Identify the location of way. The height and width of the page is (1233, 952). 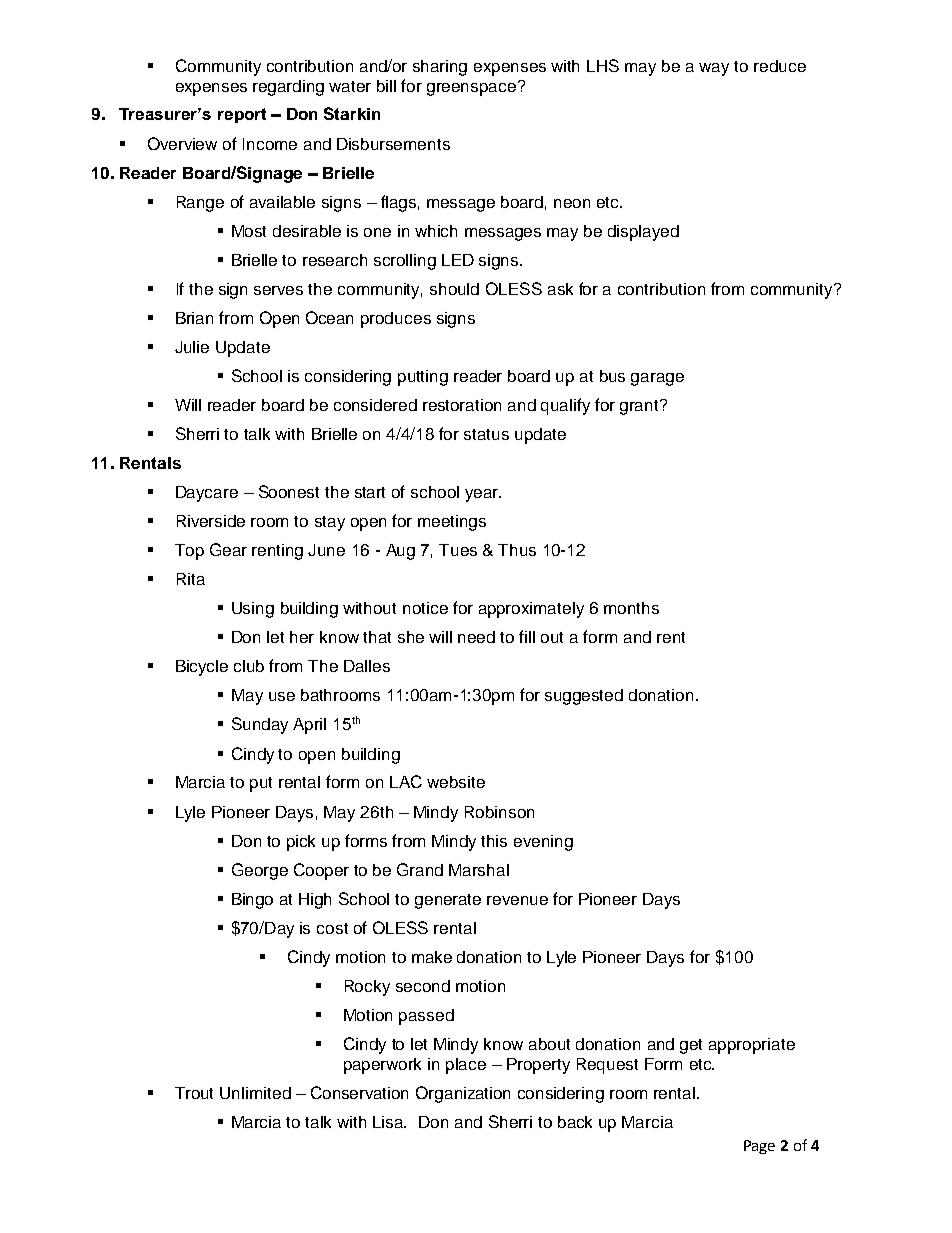
(714, 69).
